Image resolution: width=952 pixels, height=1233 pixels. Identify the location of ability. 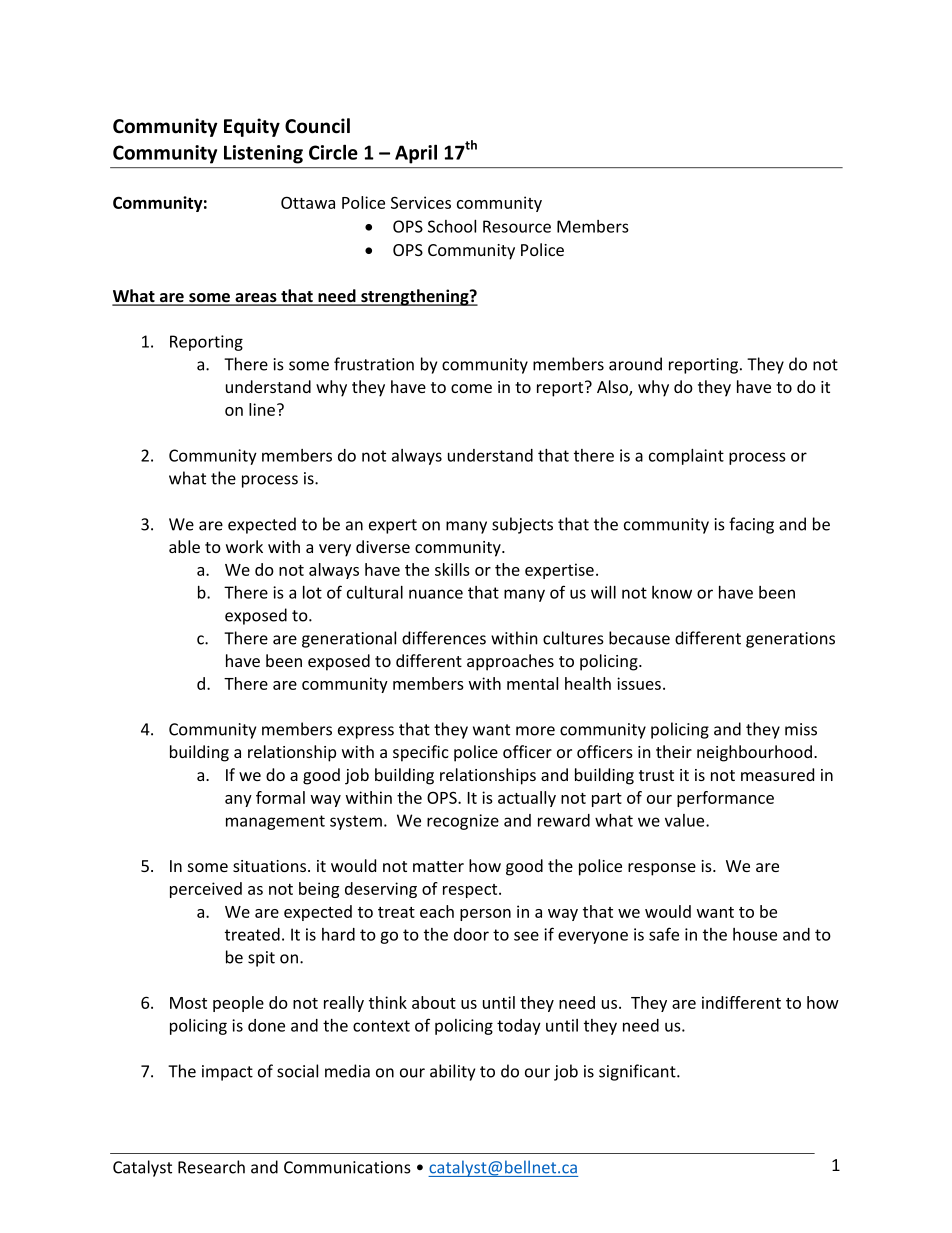
(452, 1072).
